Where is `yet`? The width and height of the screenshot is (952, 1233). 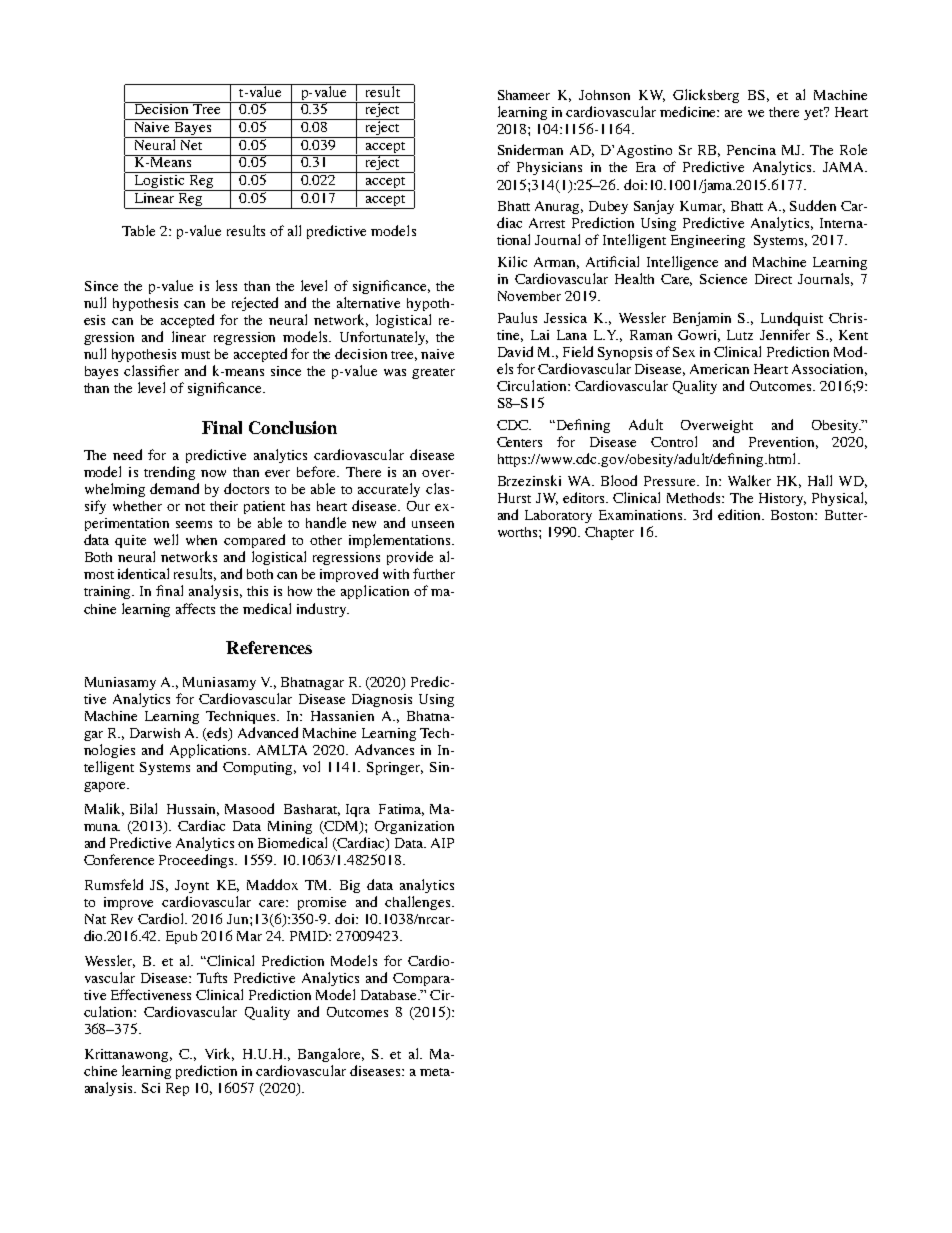 yet is located at coordinates (815, 113).
